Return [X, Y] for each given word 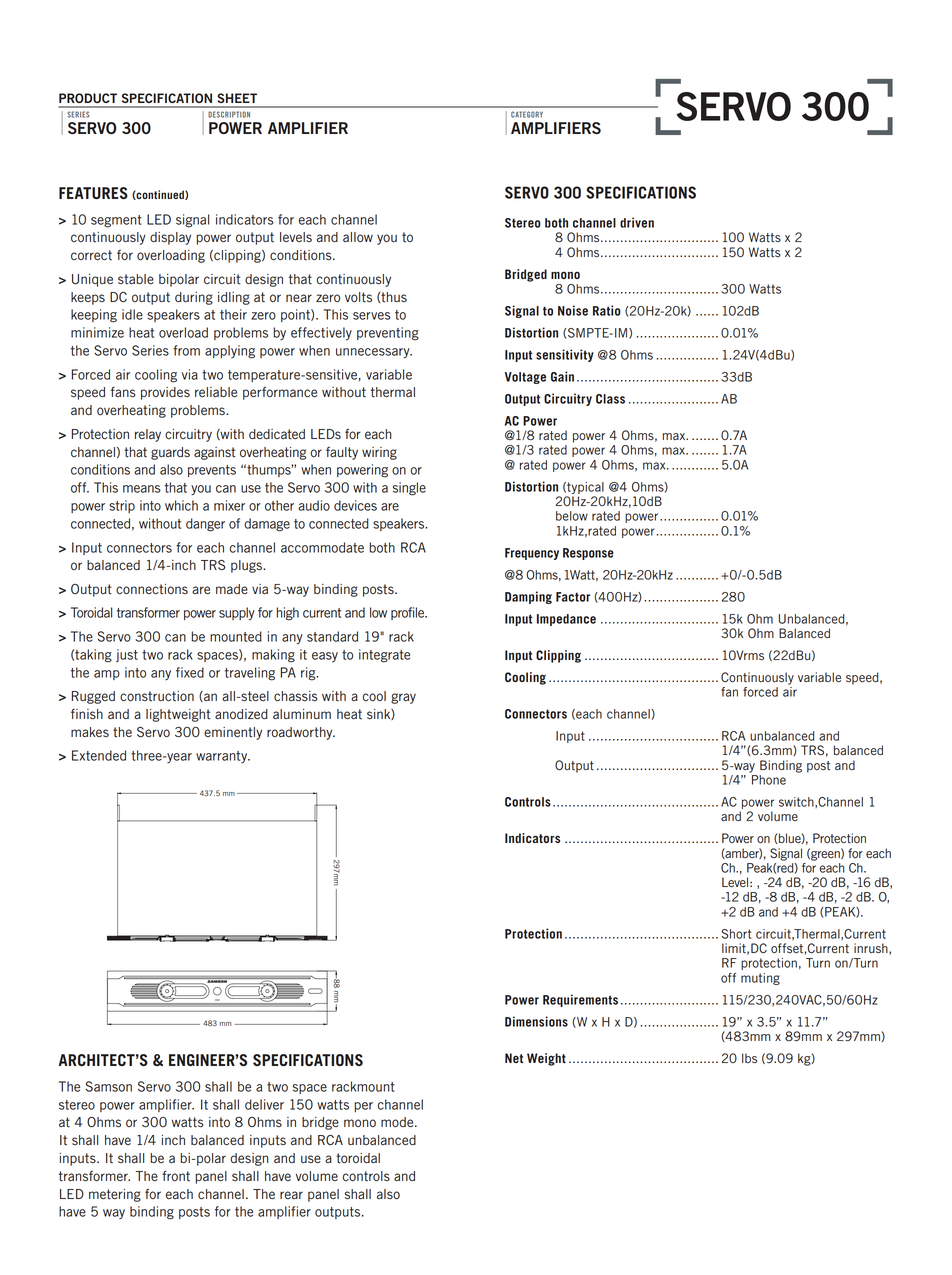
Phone [768, 778]
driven [637, 222]
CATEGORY [527, 114]
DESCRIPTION [229, 114]
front [176, 1175]
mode [398, 1122]
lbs [749, 1058]
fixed [190, 672]
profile [409, 613]
